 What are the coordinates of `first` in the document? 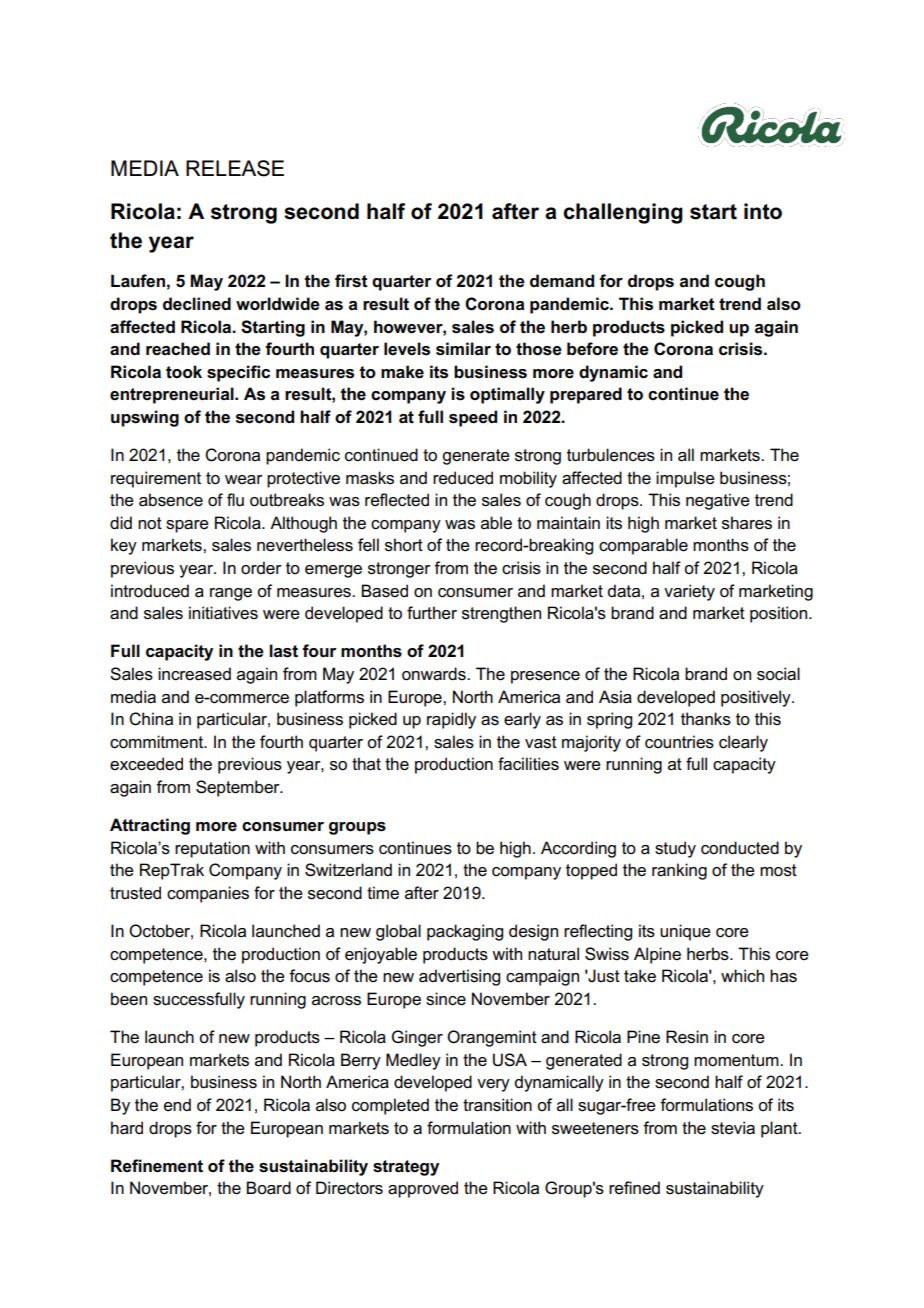 It's located at (351, 281).
